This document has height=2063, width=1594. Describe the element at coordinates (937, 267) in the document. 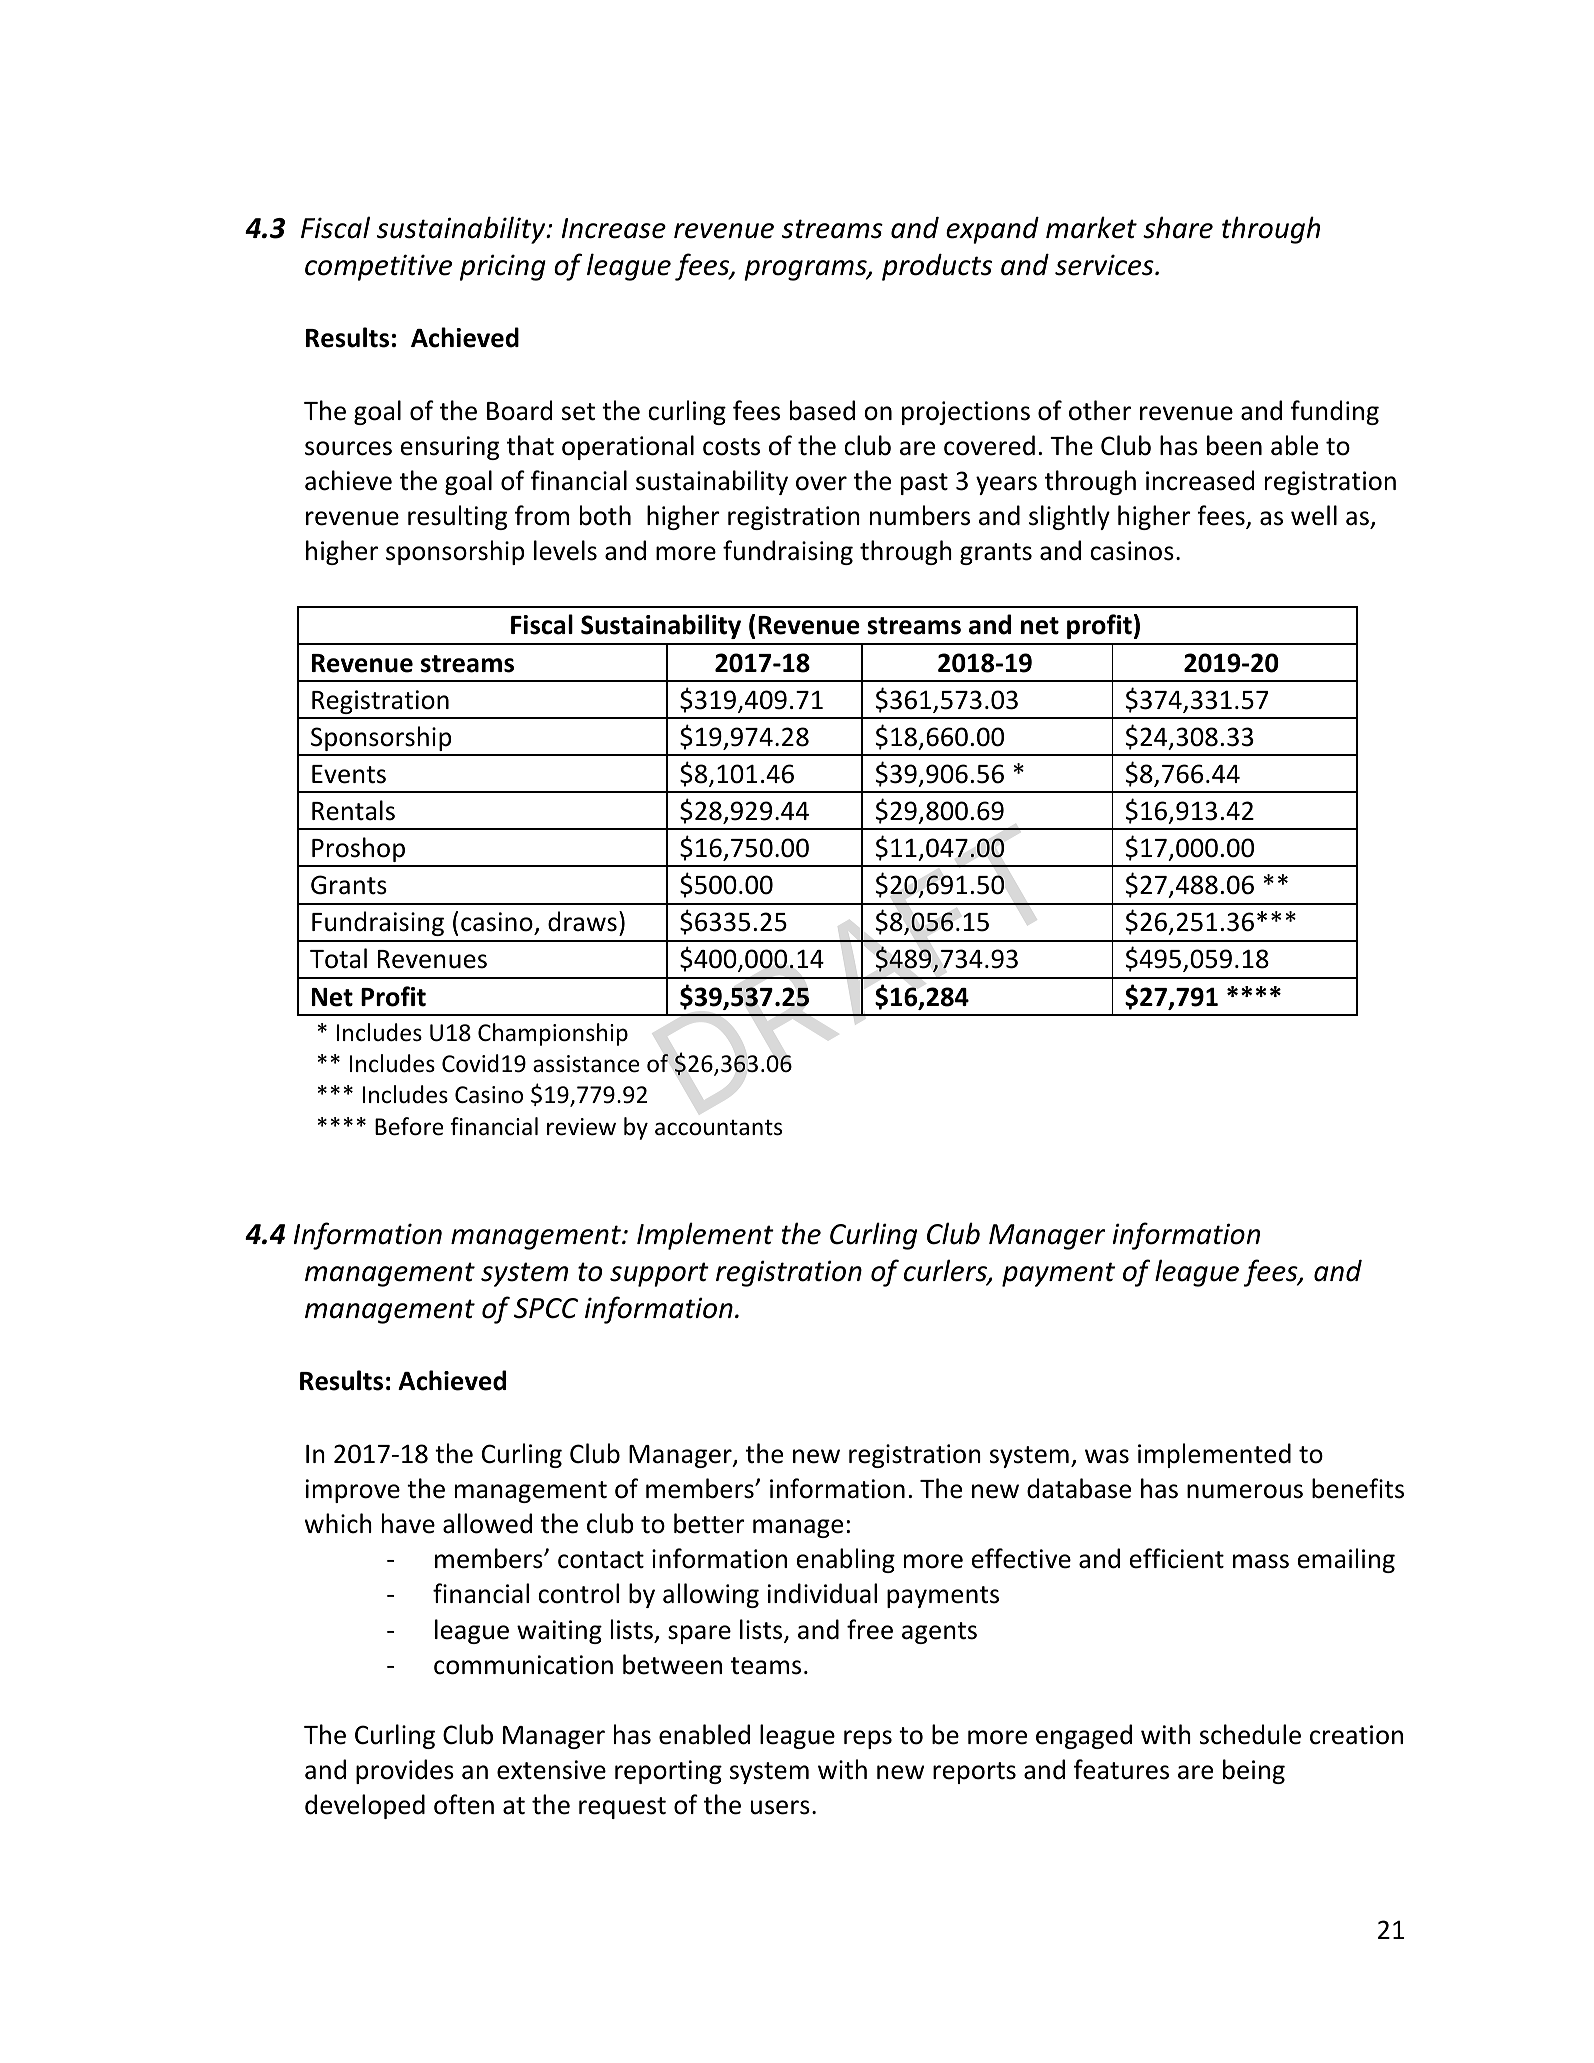

I see `products` at that location.
